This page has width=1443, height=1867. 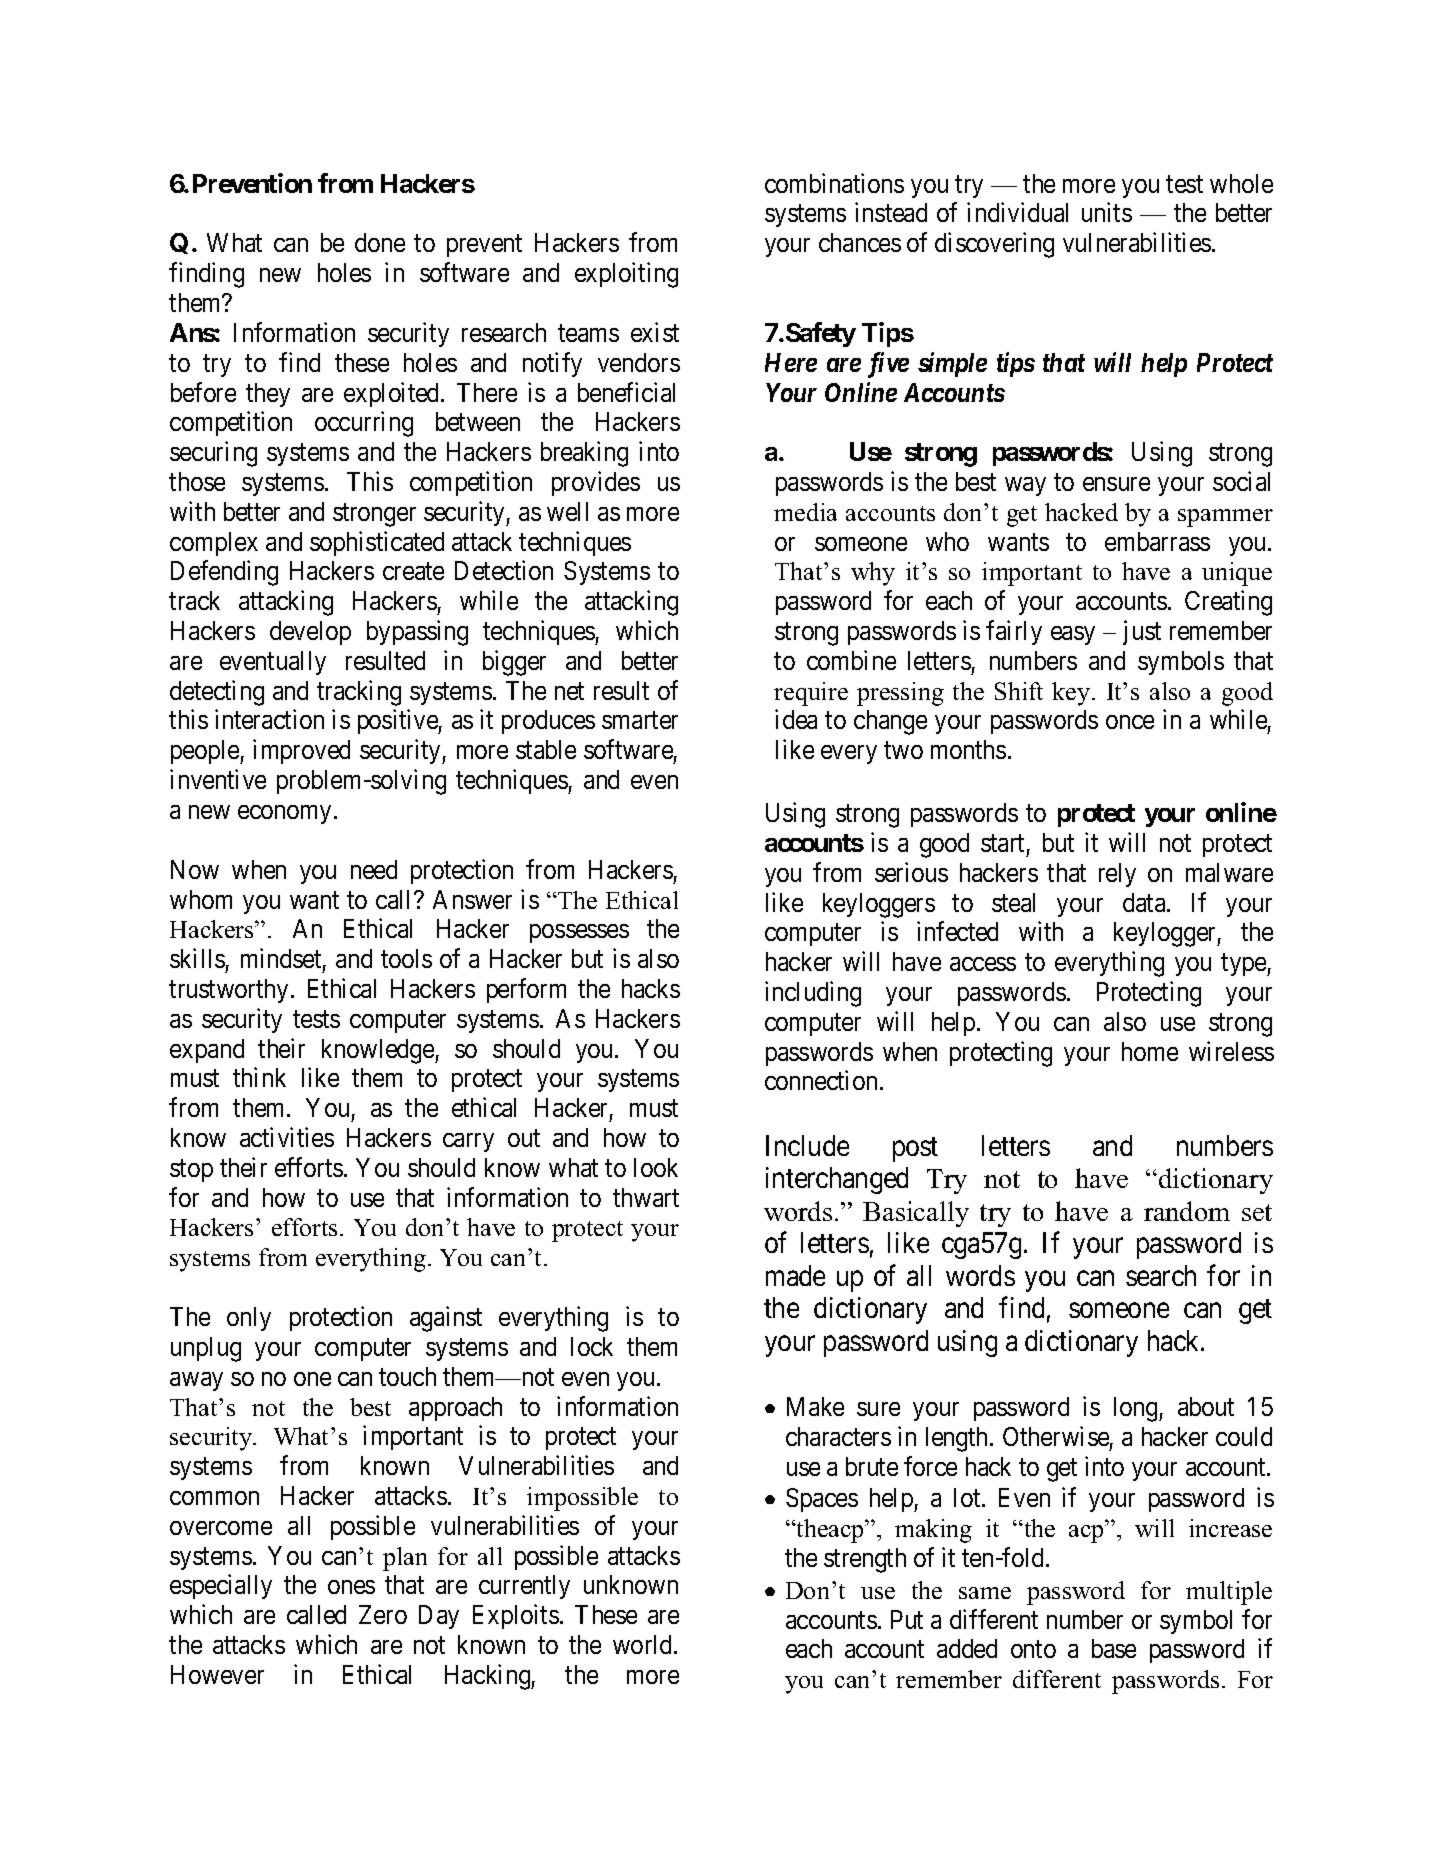 I want to click on including, so click(x=813, y=994).
